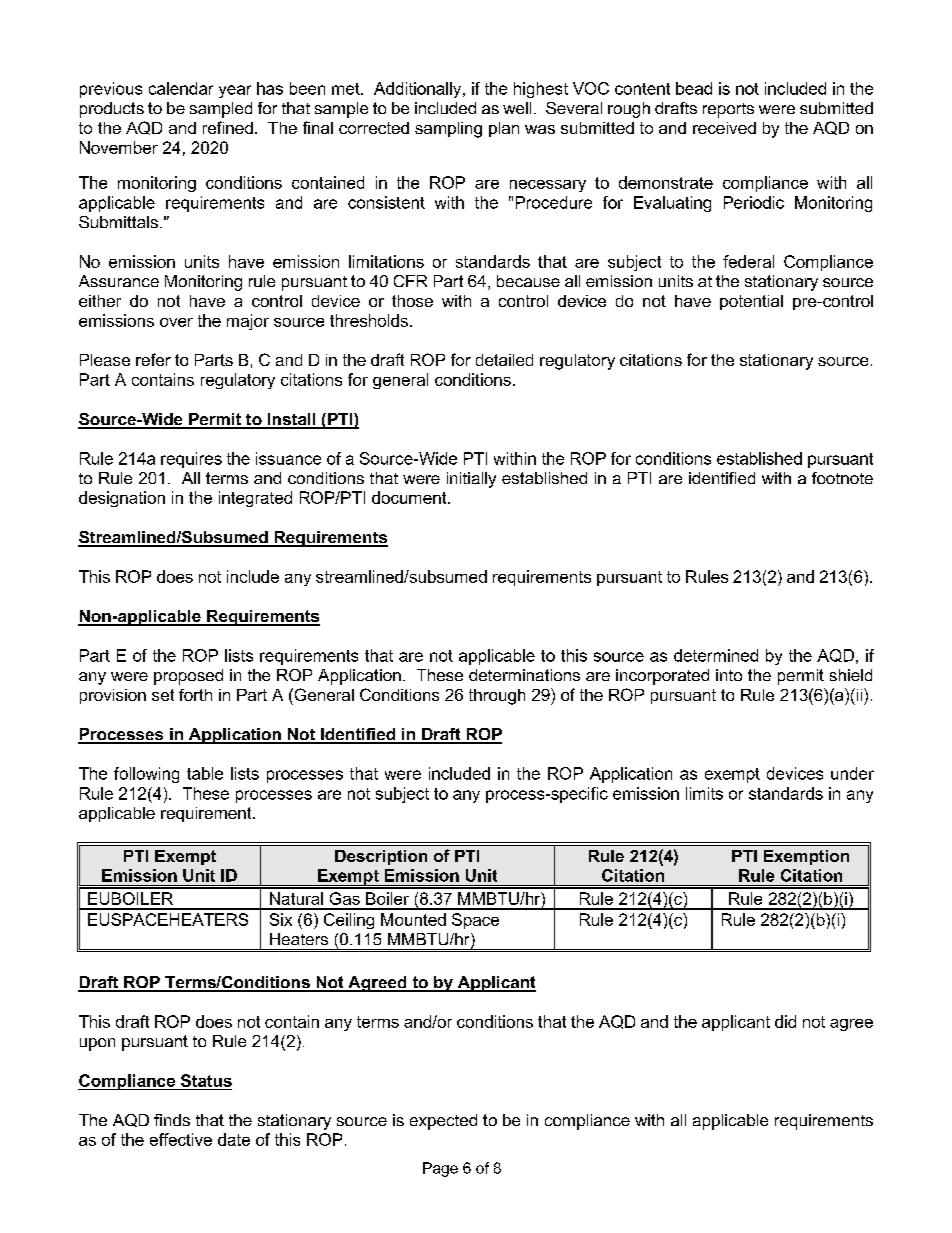 Image resolution: width=952 pixels, height=1233 pixels. Describe the element at coordinates (448, 130) in the screenshot. I see `sampling` at that location.
